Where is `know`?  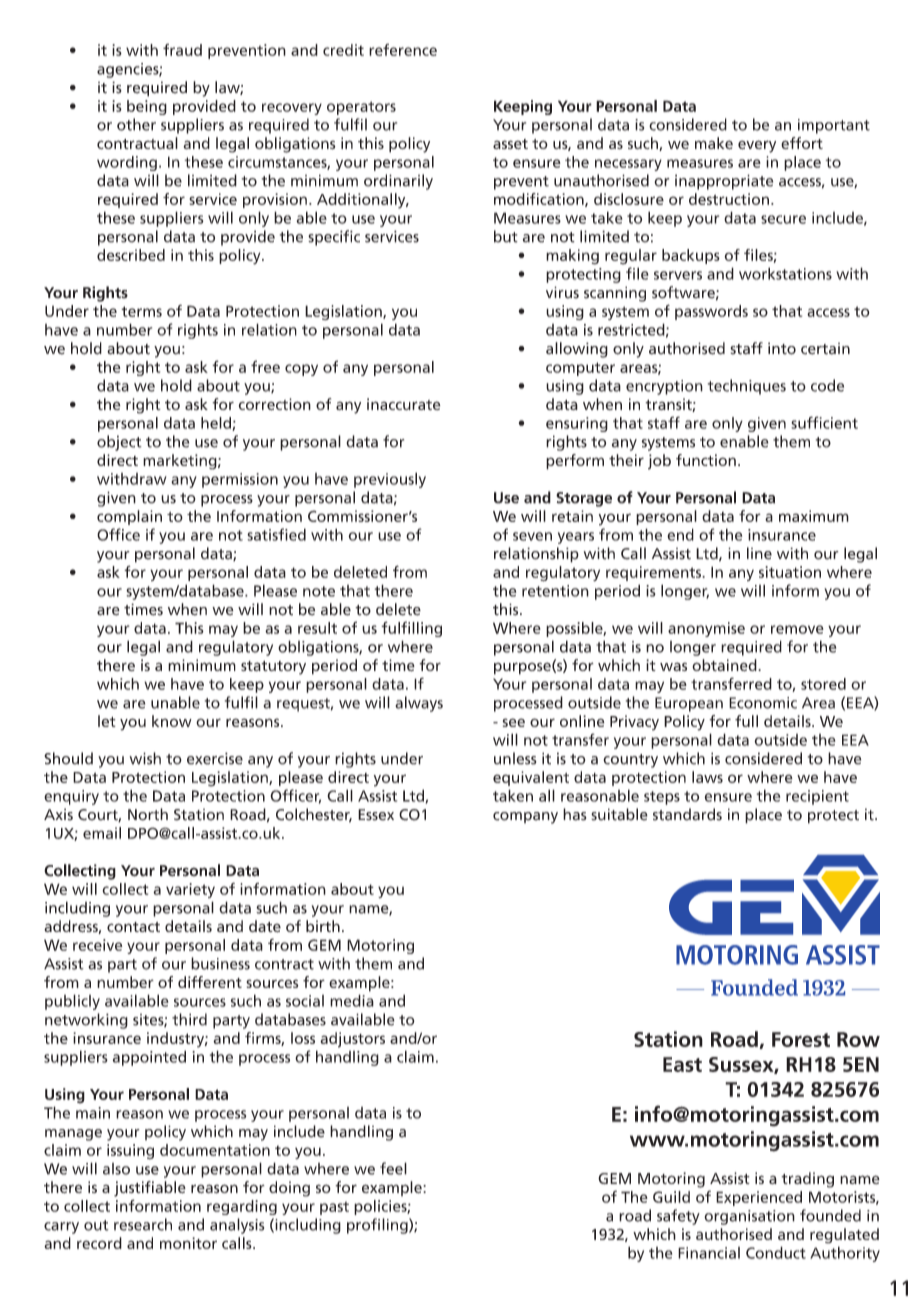 know is located at coordinates (172, 721).
